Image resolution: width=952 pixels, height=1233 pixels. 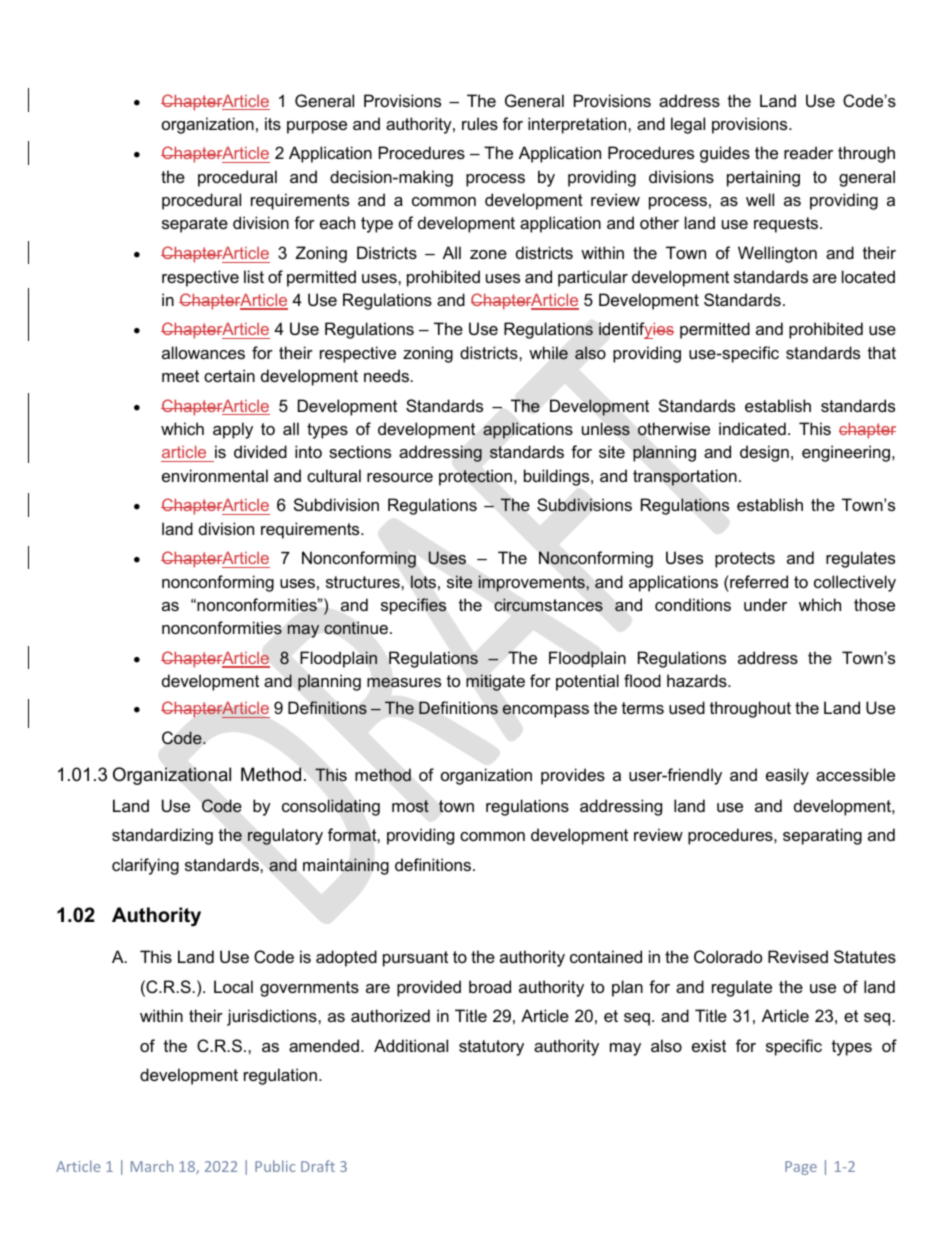 I want to click on under, so click(x=765, y=604).
